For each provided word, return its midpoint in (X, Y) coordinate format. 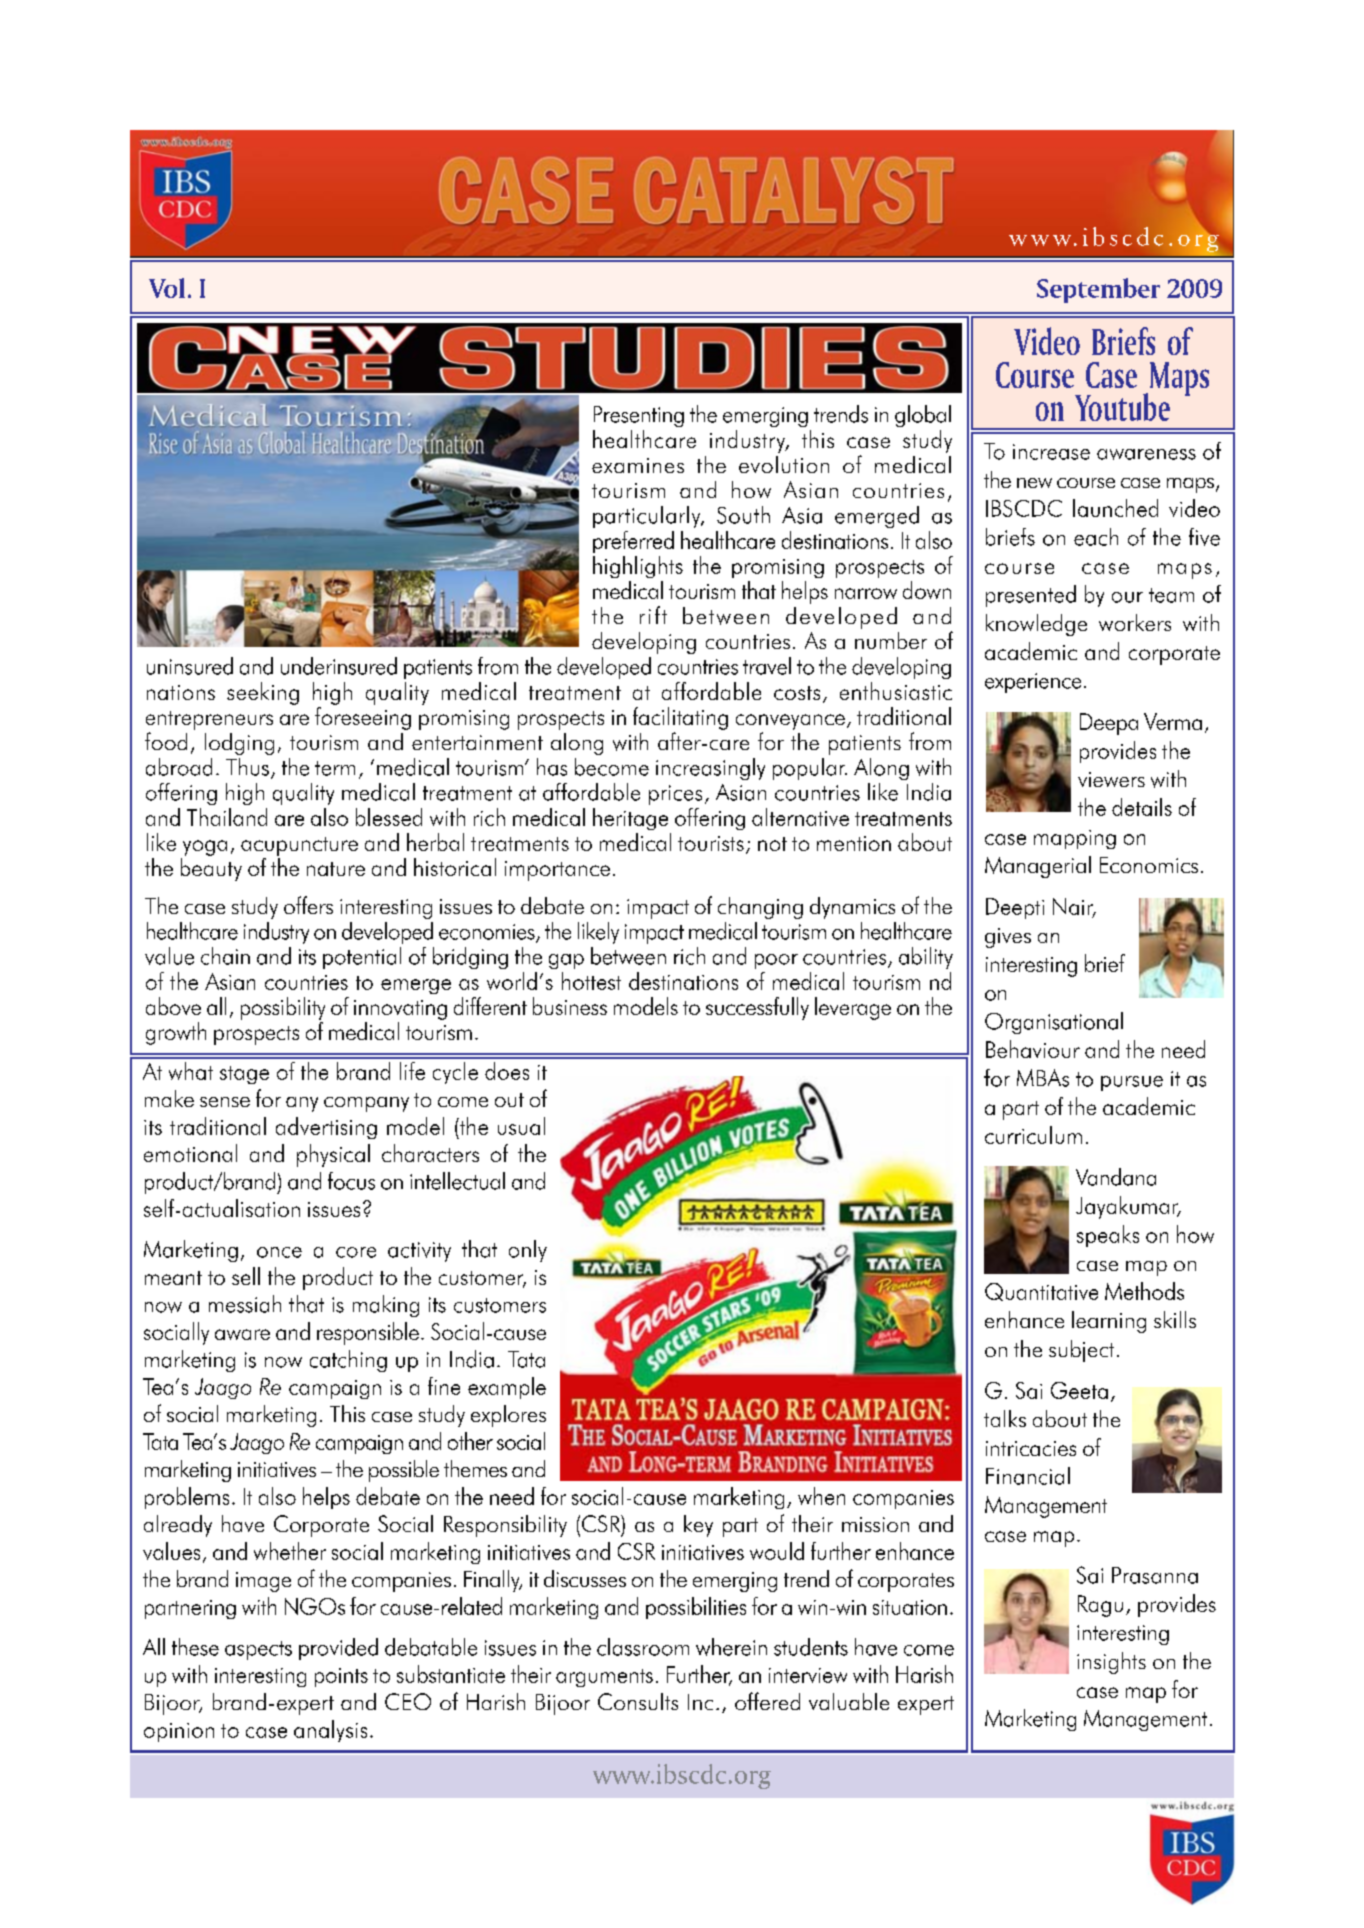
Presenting (639, 416)
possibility (283, 1008)
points (341, 1677)
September (1098, 290)
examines (638, 465)
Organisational (1054, 1023)
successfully (757, 1008)
